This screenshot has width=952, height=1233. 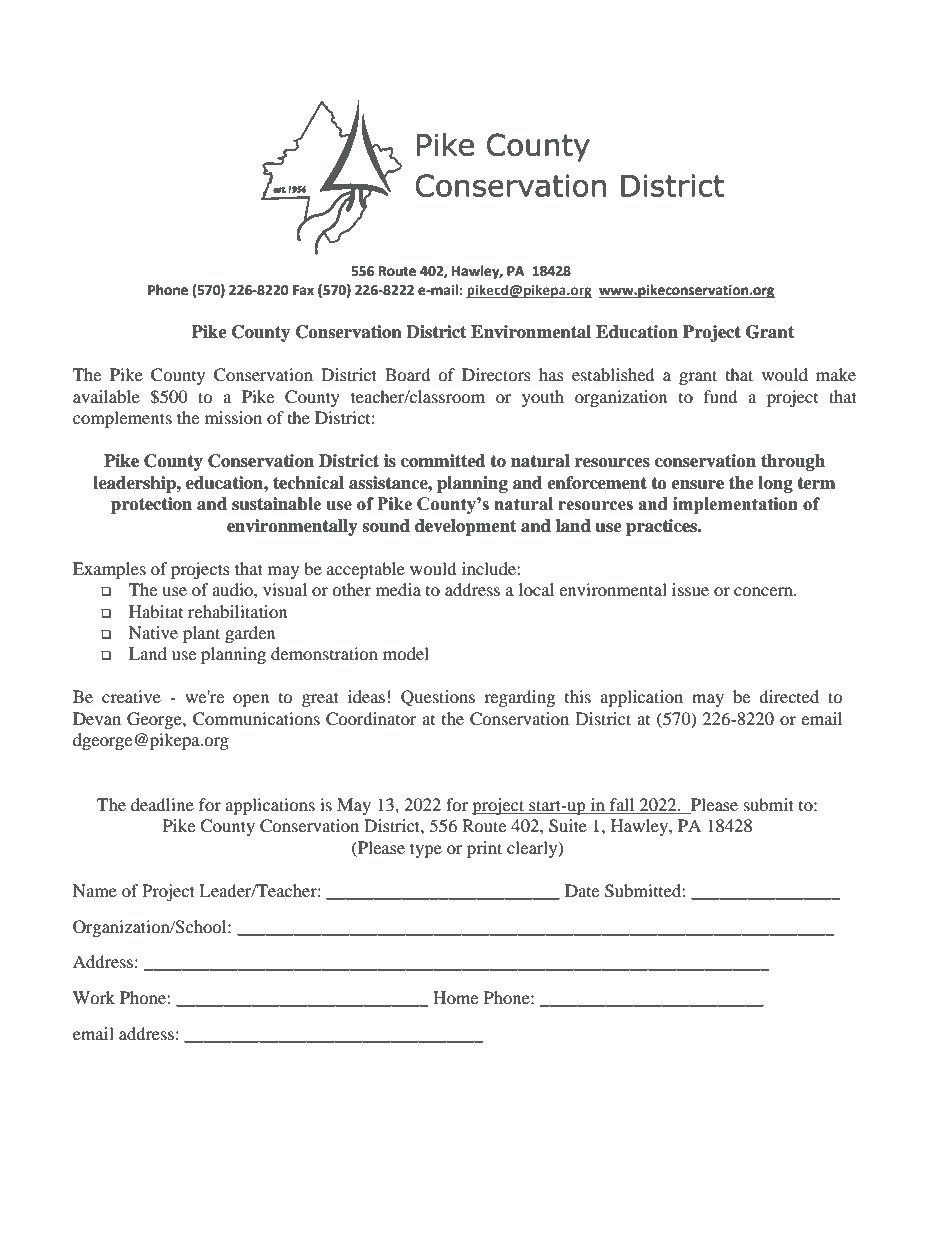 What do you see at coordinates (789, 696) in the screenshot?
I see `directed` at bounding box center [789, 696].
